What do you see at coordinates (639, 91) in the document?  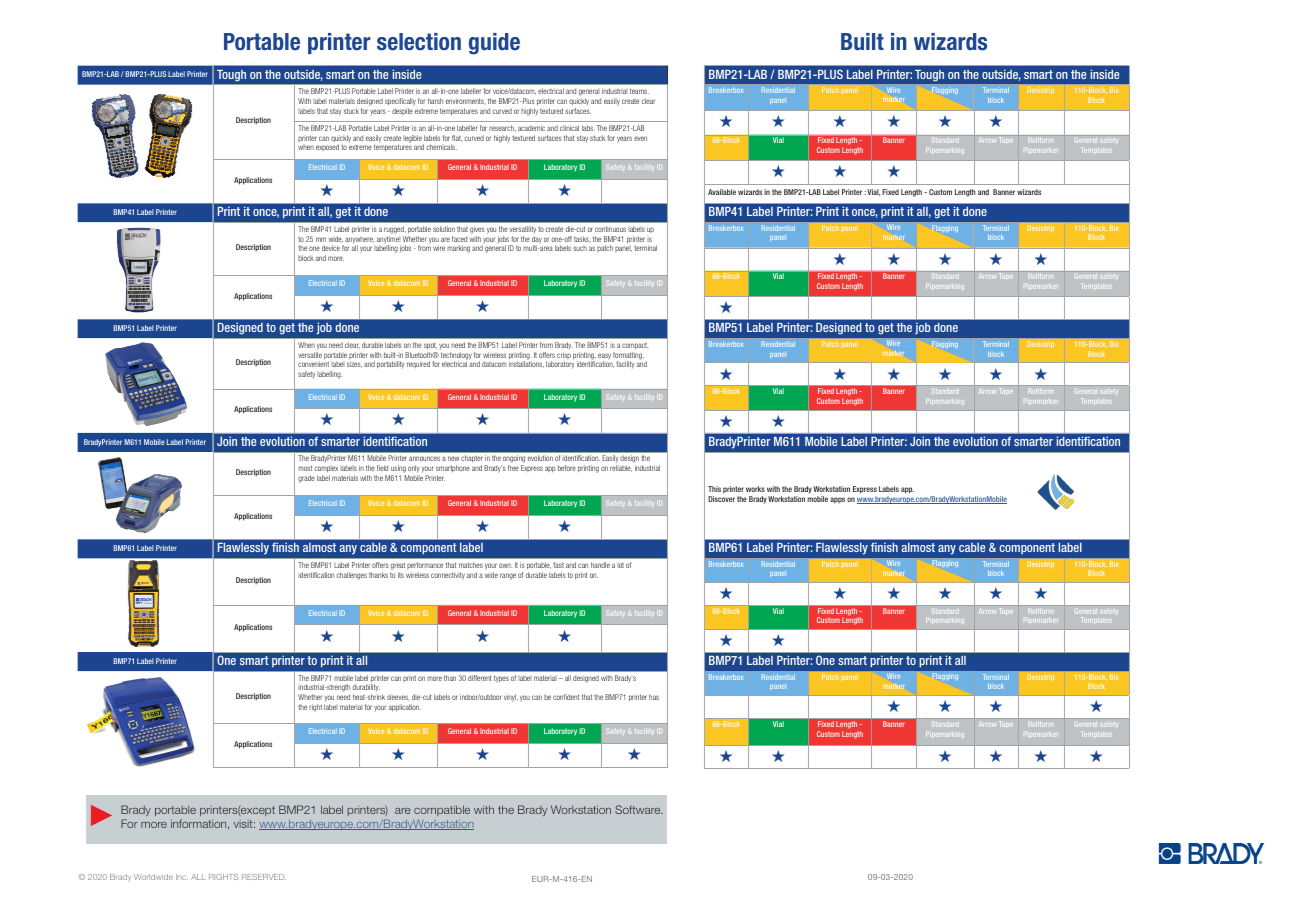 I see `teams` at bounding box center [639, 91].
